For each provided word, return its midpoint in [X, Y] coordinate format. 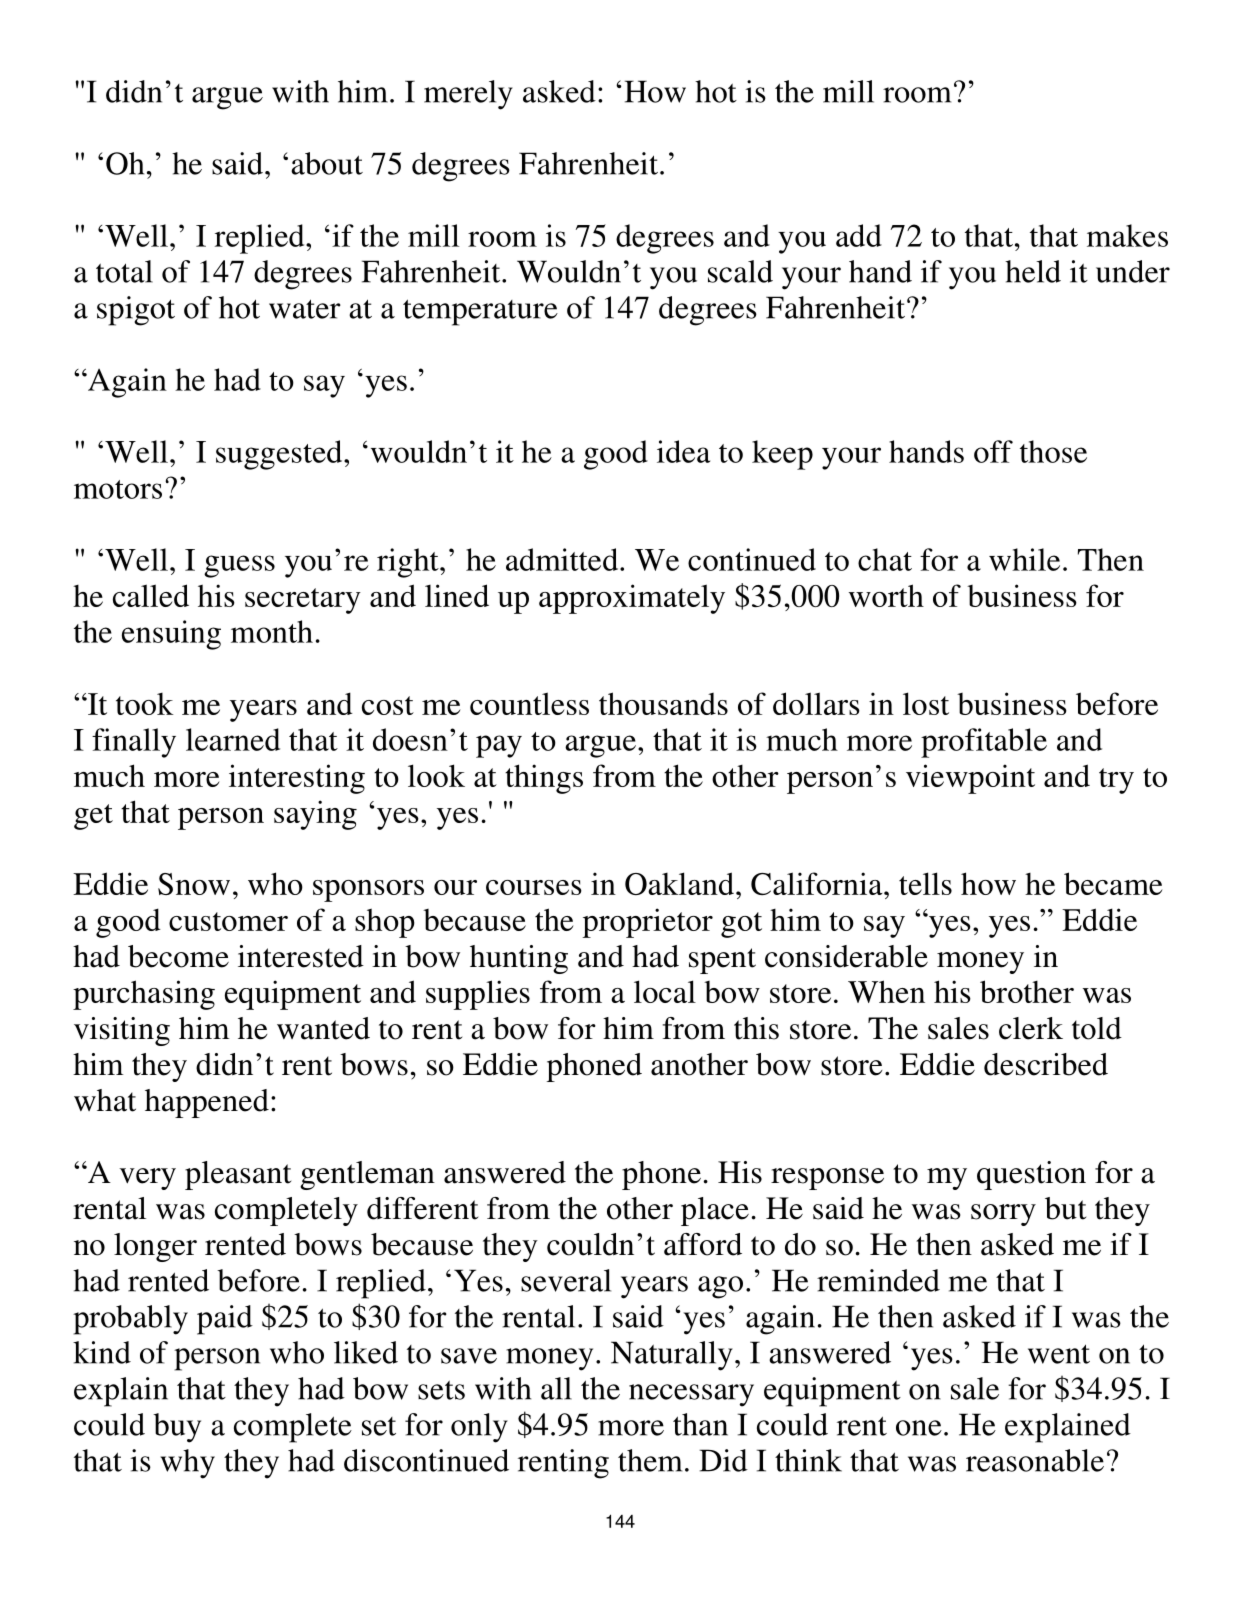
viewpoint [970, 779]
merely [468, 95]
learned [233, 739]
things [544, 779]
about [327, 163]
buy [177, 1428]
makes [1127, 235]
